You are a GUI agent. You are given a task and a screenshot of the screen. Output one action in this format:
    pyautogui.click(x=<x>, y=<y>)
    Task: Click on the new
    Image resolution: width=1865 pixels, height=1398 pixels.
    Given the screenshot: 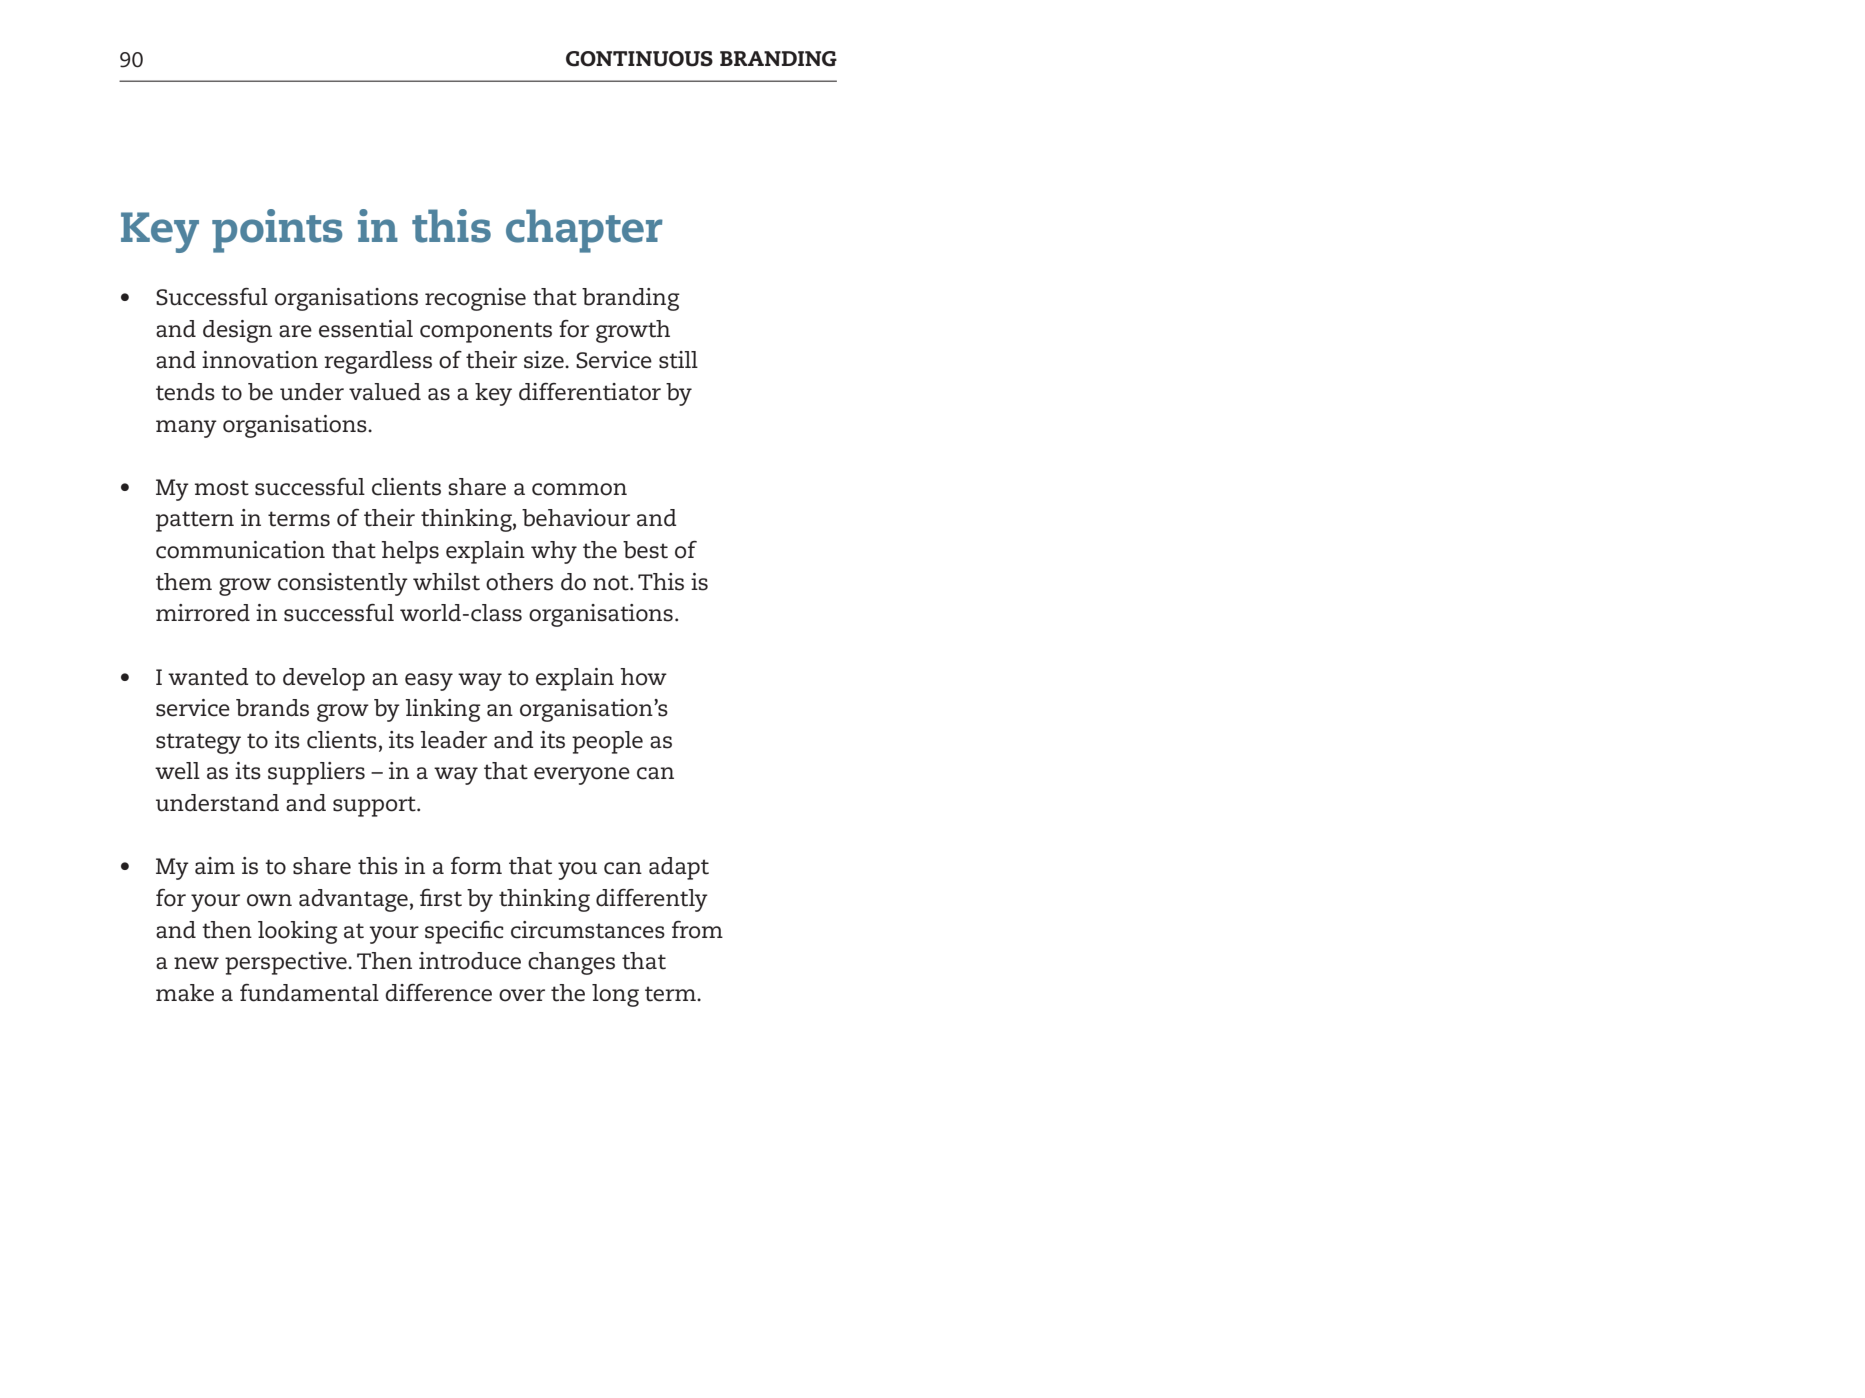 What is the action you would take?
    pyautogui.click(x=196, y=963)
